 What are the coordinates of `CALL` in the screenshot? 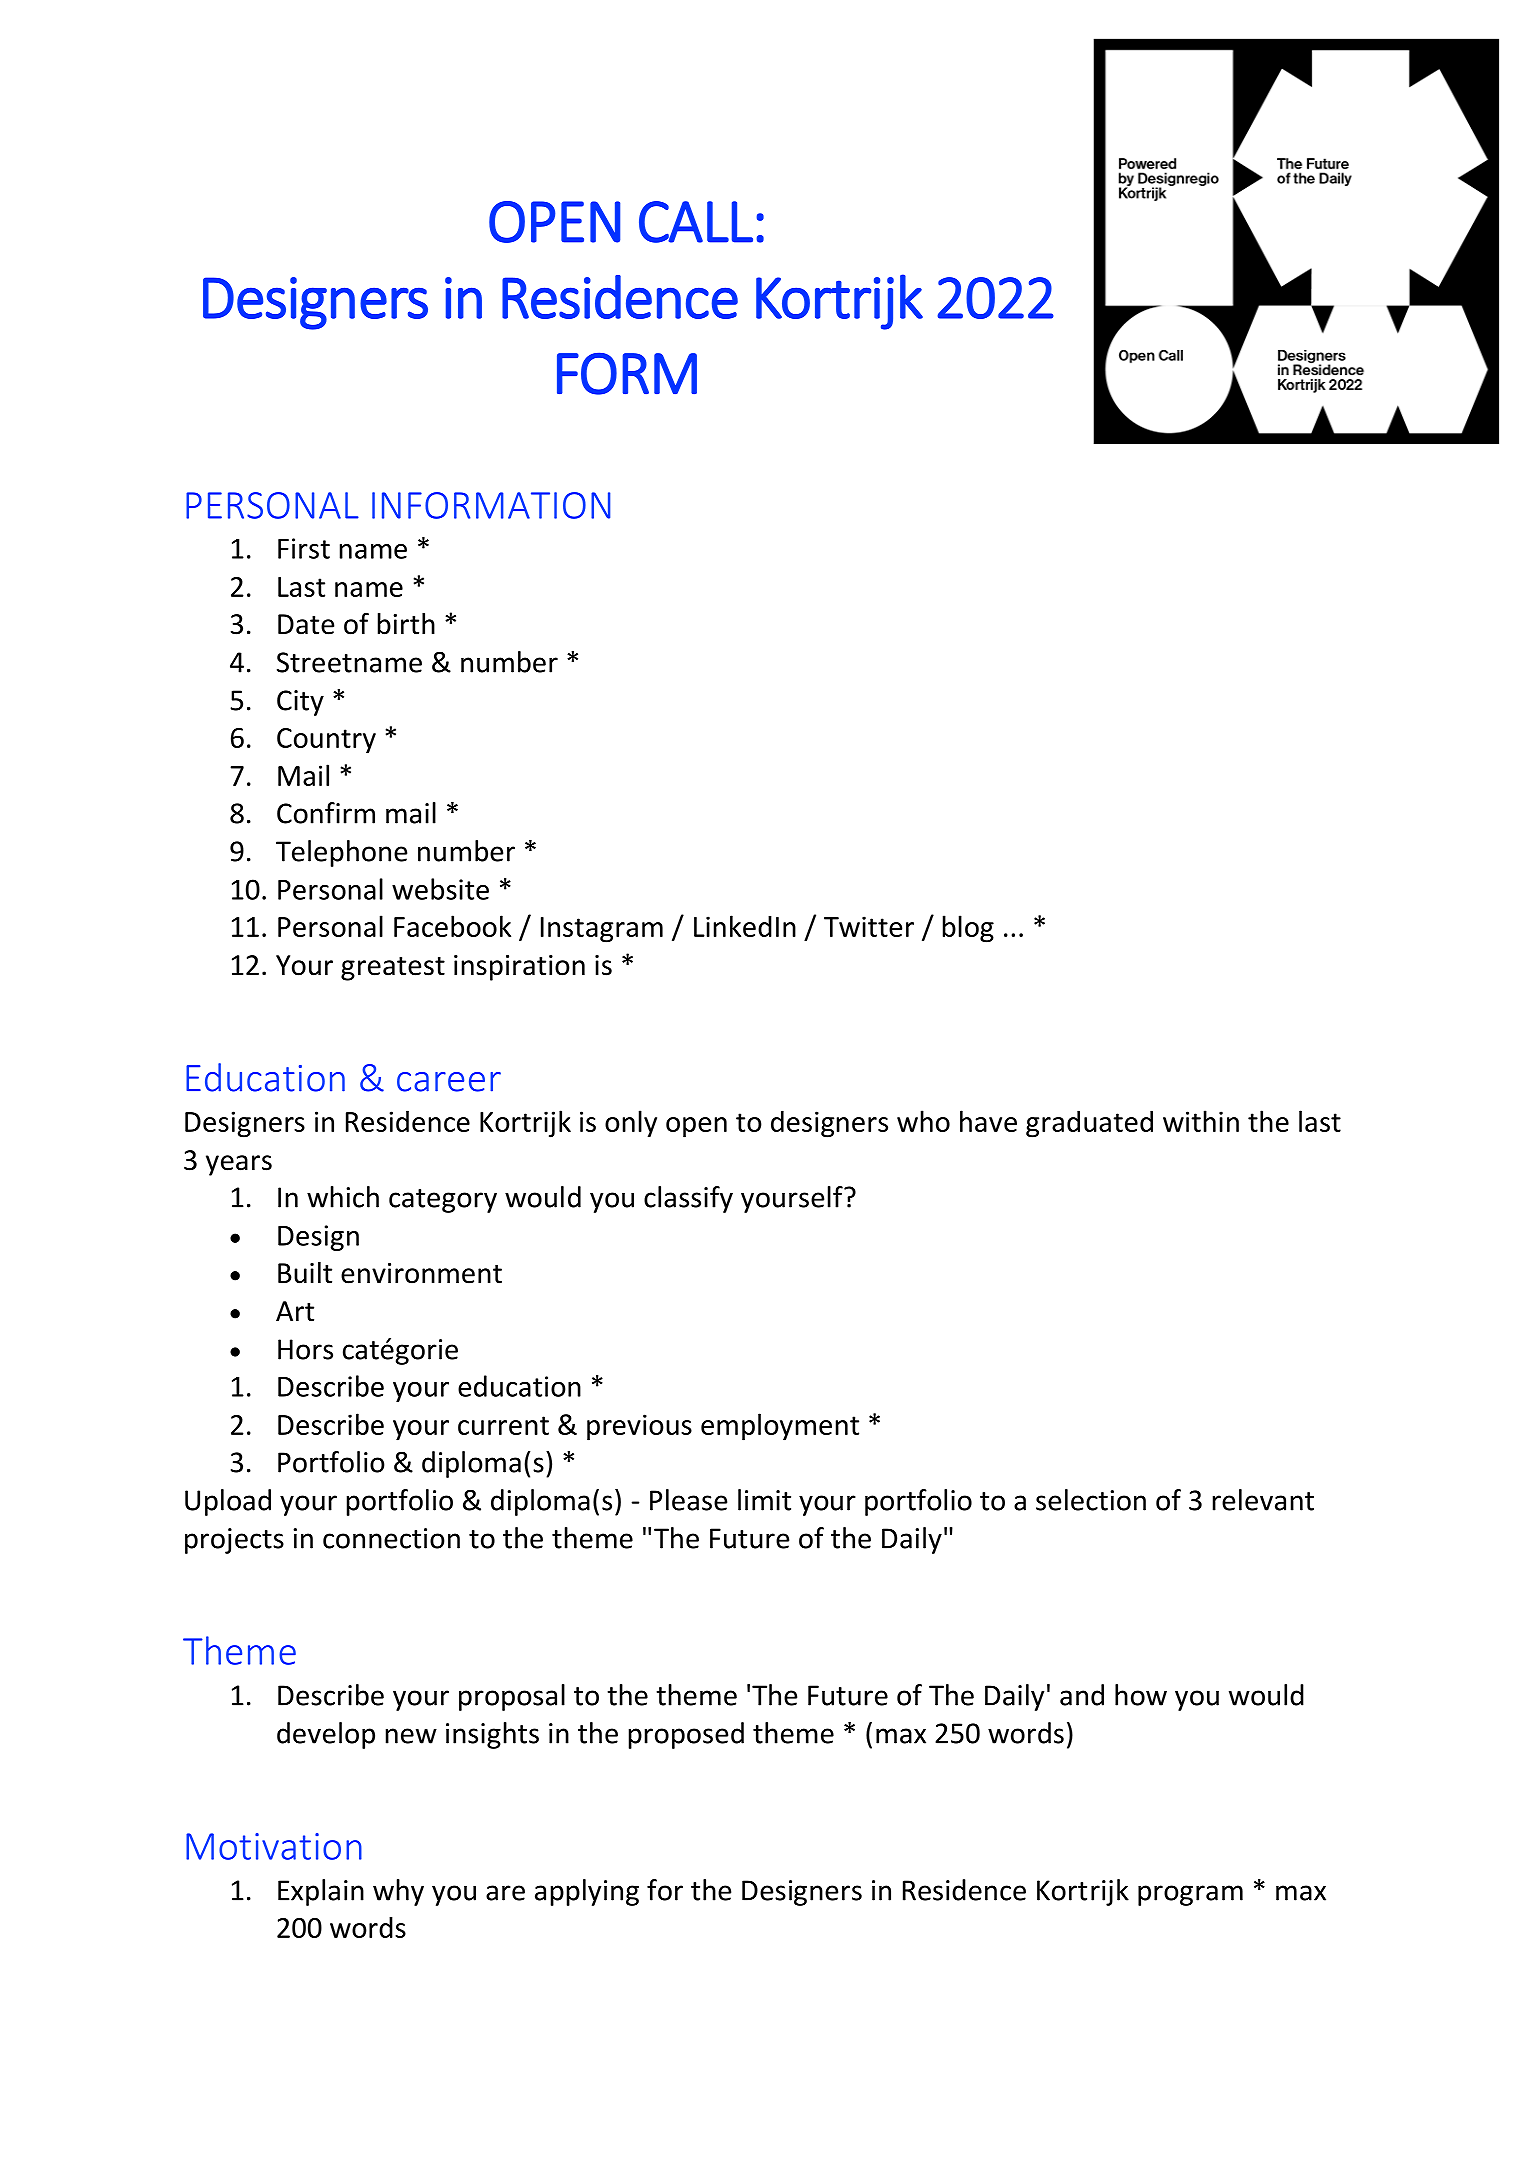 It's located at (696, 222).
